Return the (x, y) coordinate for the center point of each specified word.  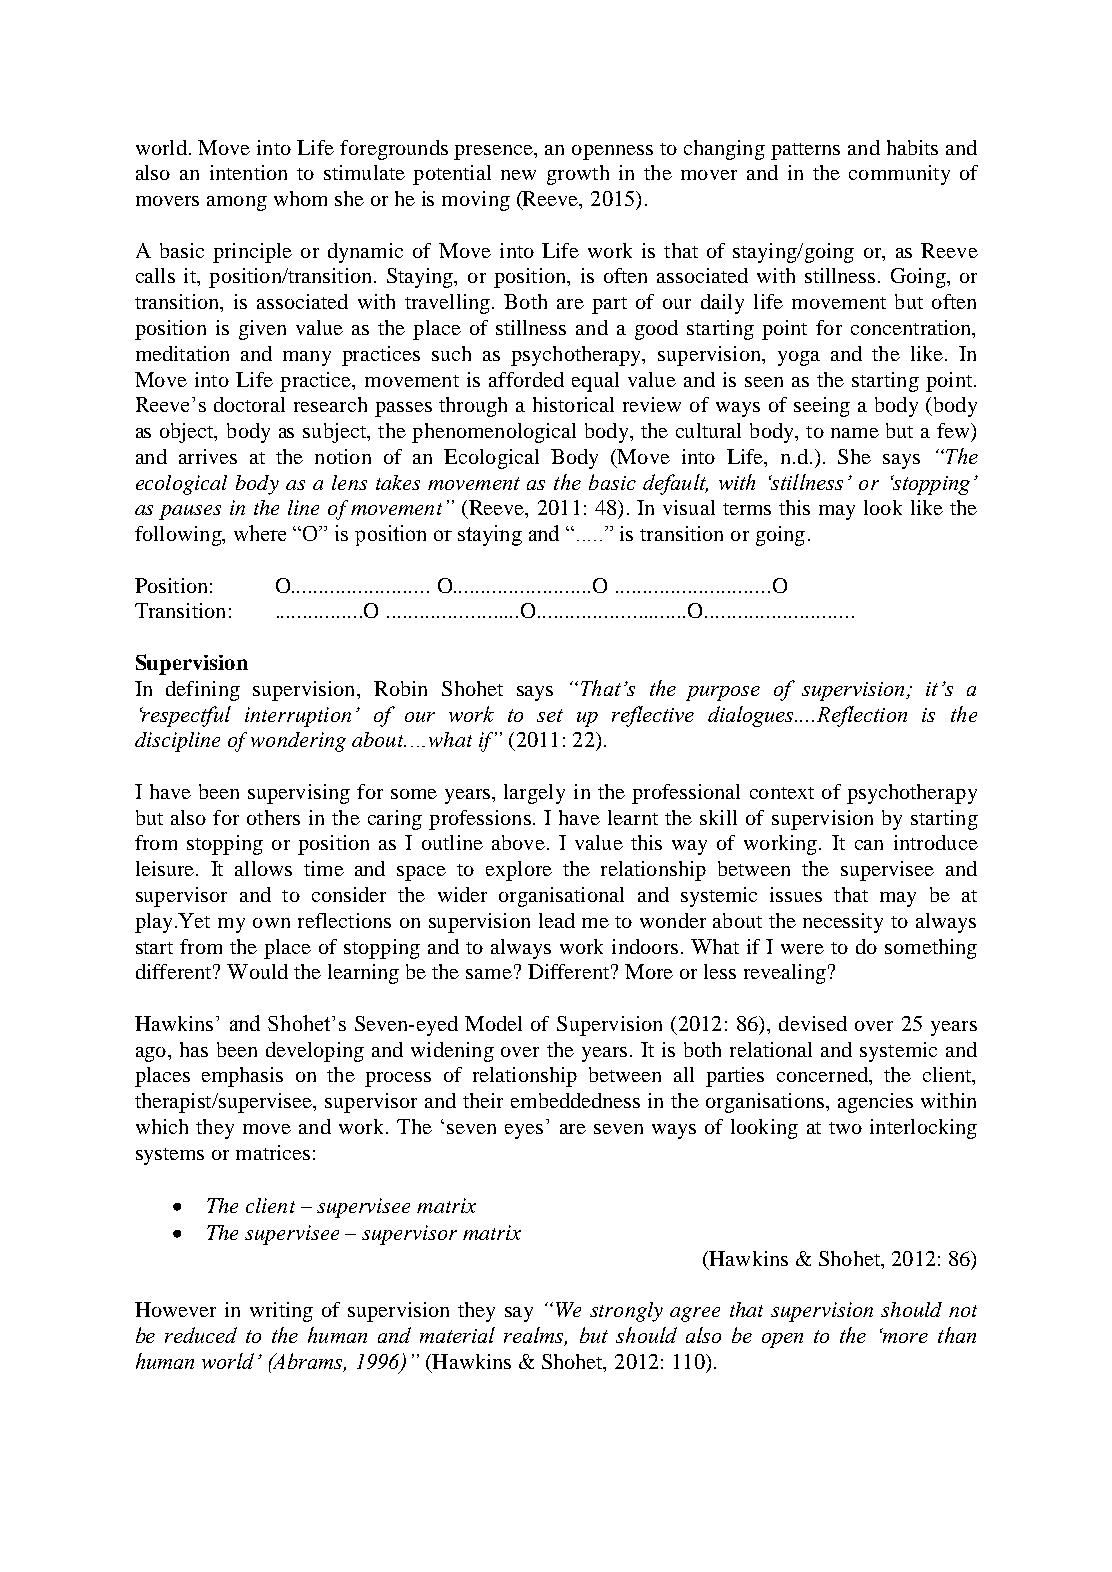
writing (281, 1312)
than (957, 1335)
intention (248, 172)
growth (578, 175)
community (899, 175)
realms (535, 1336)
